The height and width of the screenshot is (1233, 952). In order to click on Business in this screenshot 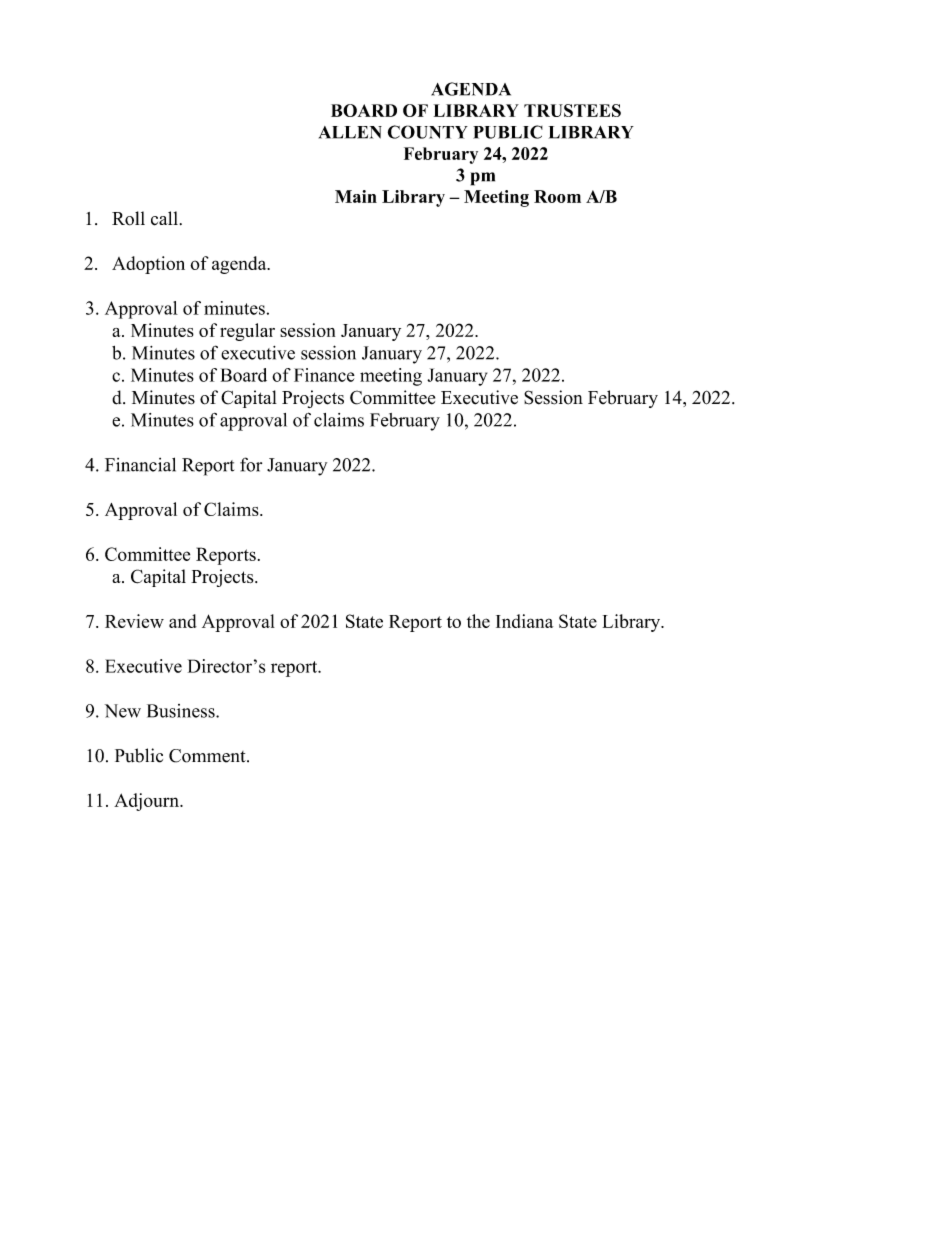, I will do `click(182, 711)`.
